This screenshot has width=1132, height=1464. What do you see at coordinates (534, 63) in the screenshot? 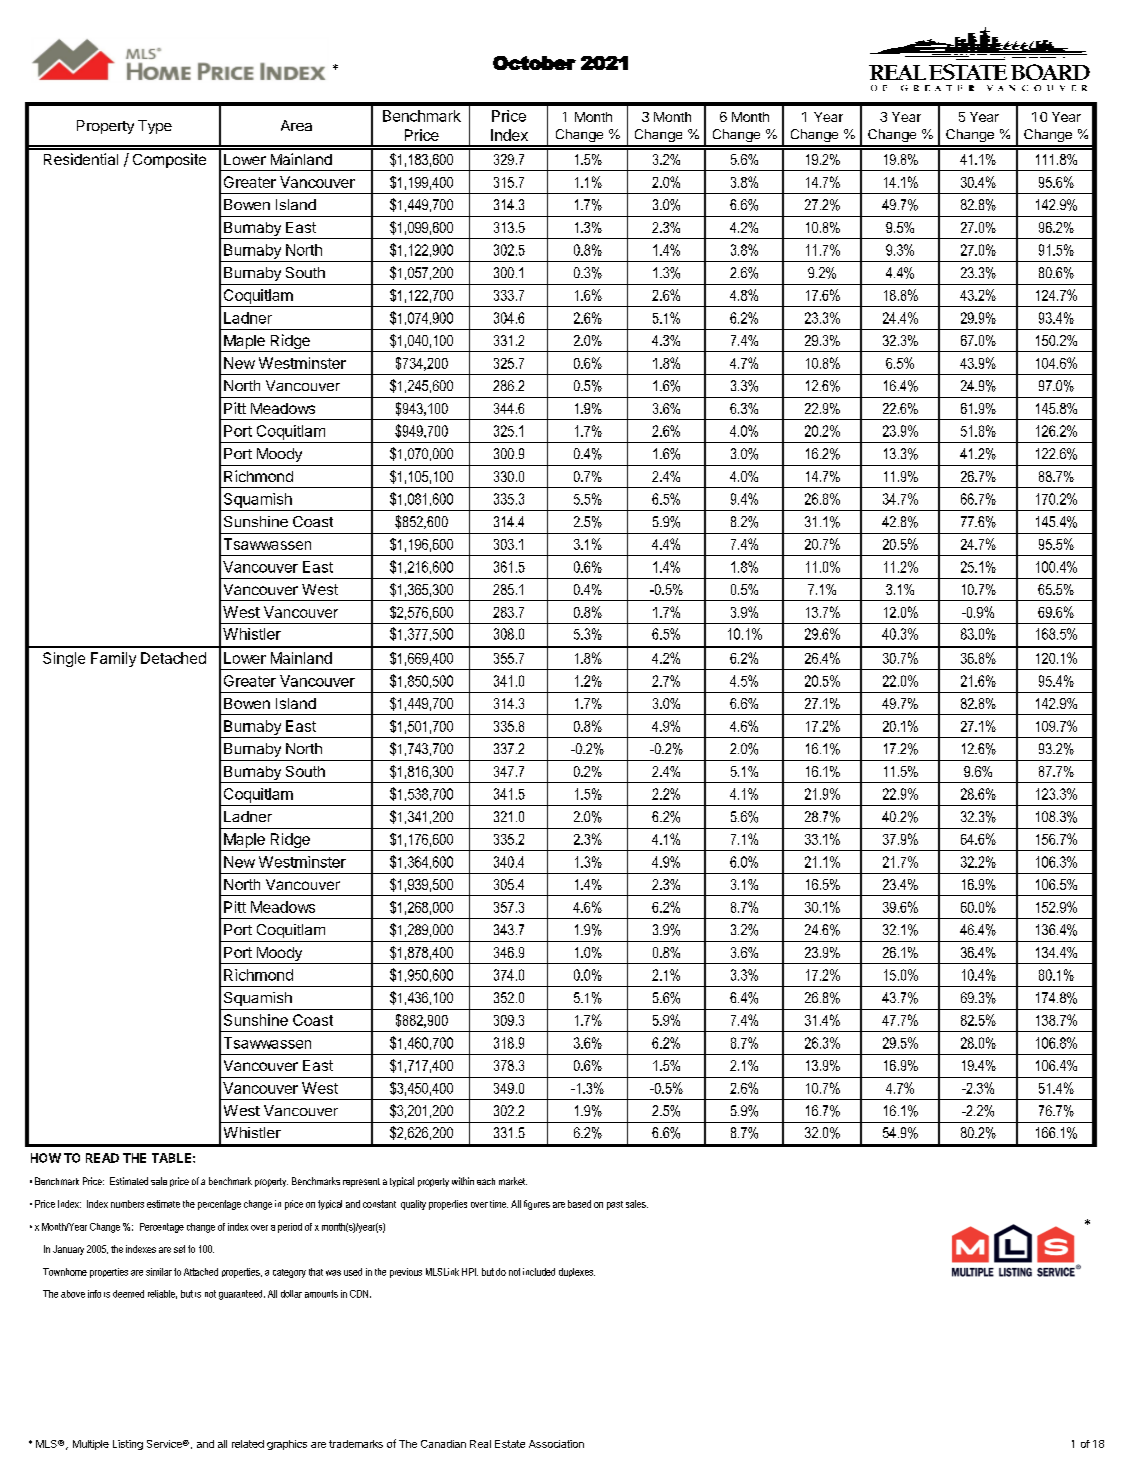
I see `October` at bounding box center [534, 63].
